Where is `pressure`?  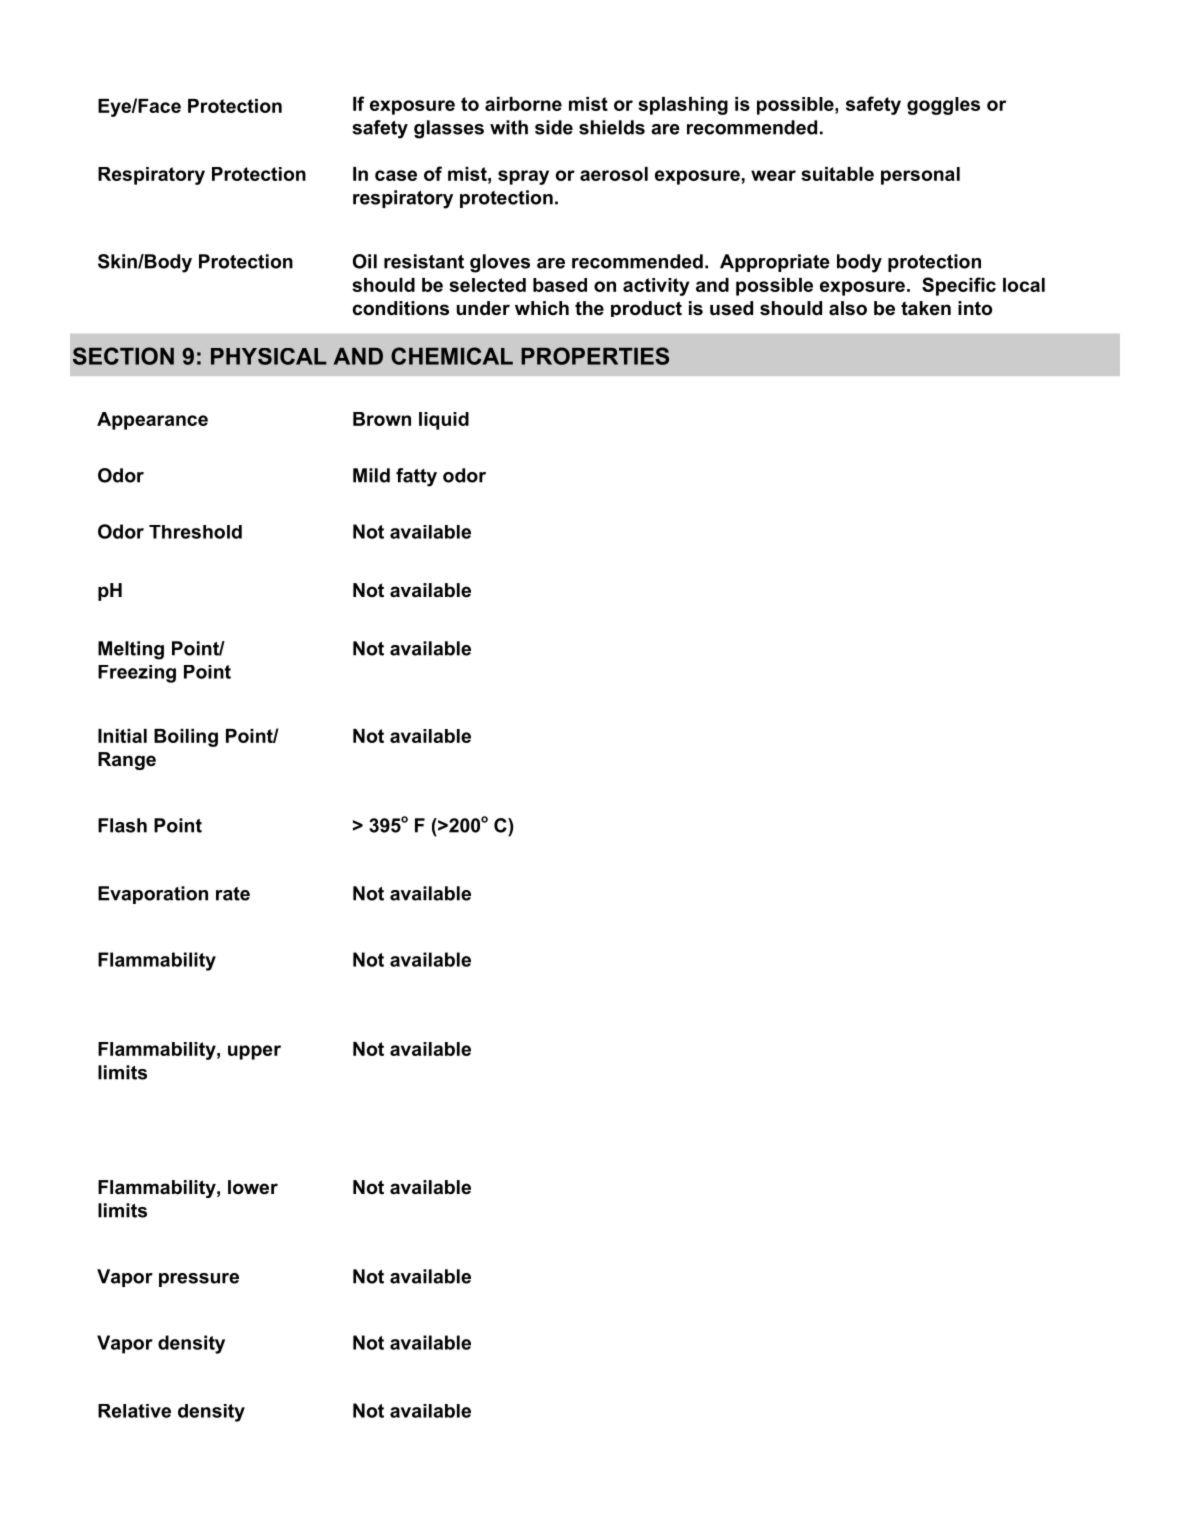 pressure is located at coordinates (199, 1280).
